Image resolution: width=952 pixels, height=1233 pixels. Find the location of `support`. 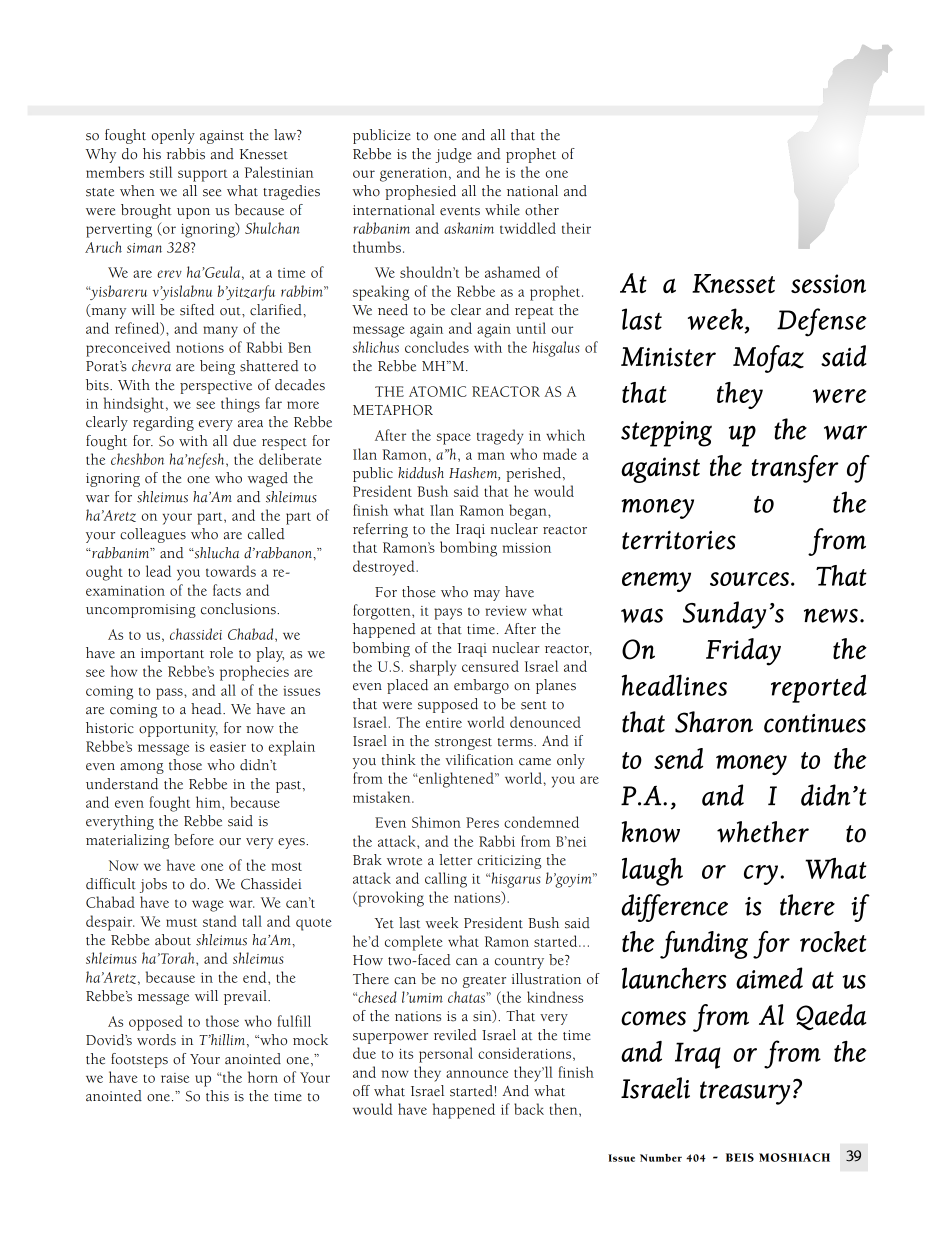

support is located at coordinates (203, 176).
